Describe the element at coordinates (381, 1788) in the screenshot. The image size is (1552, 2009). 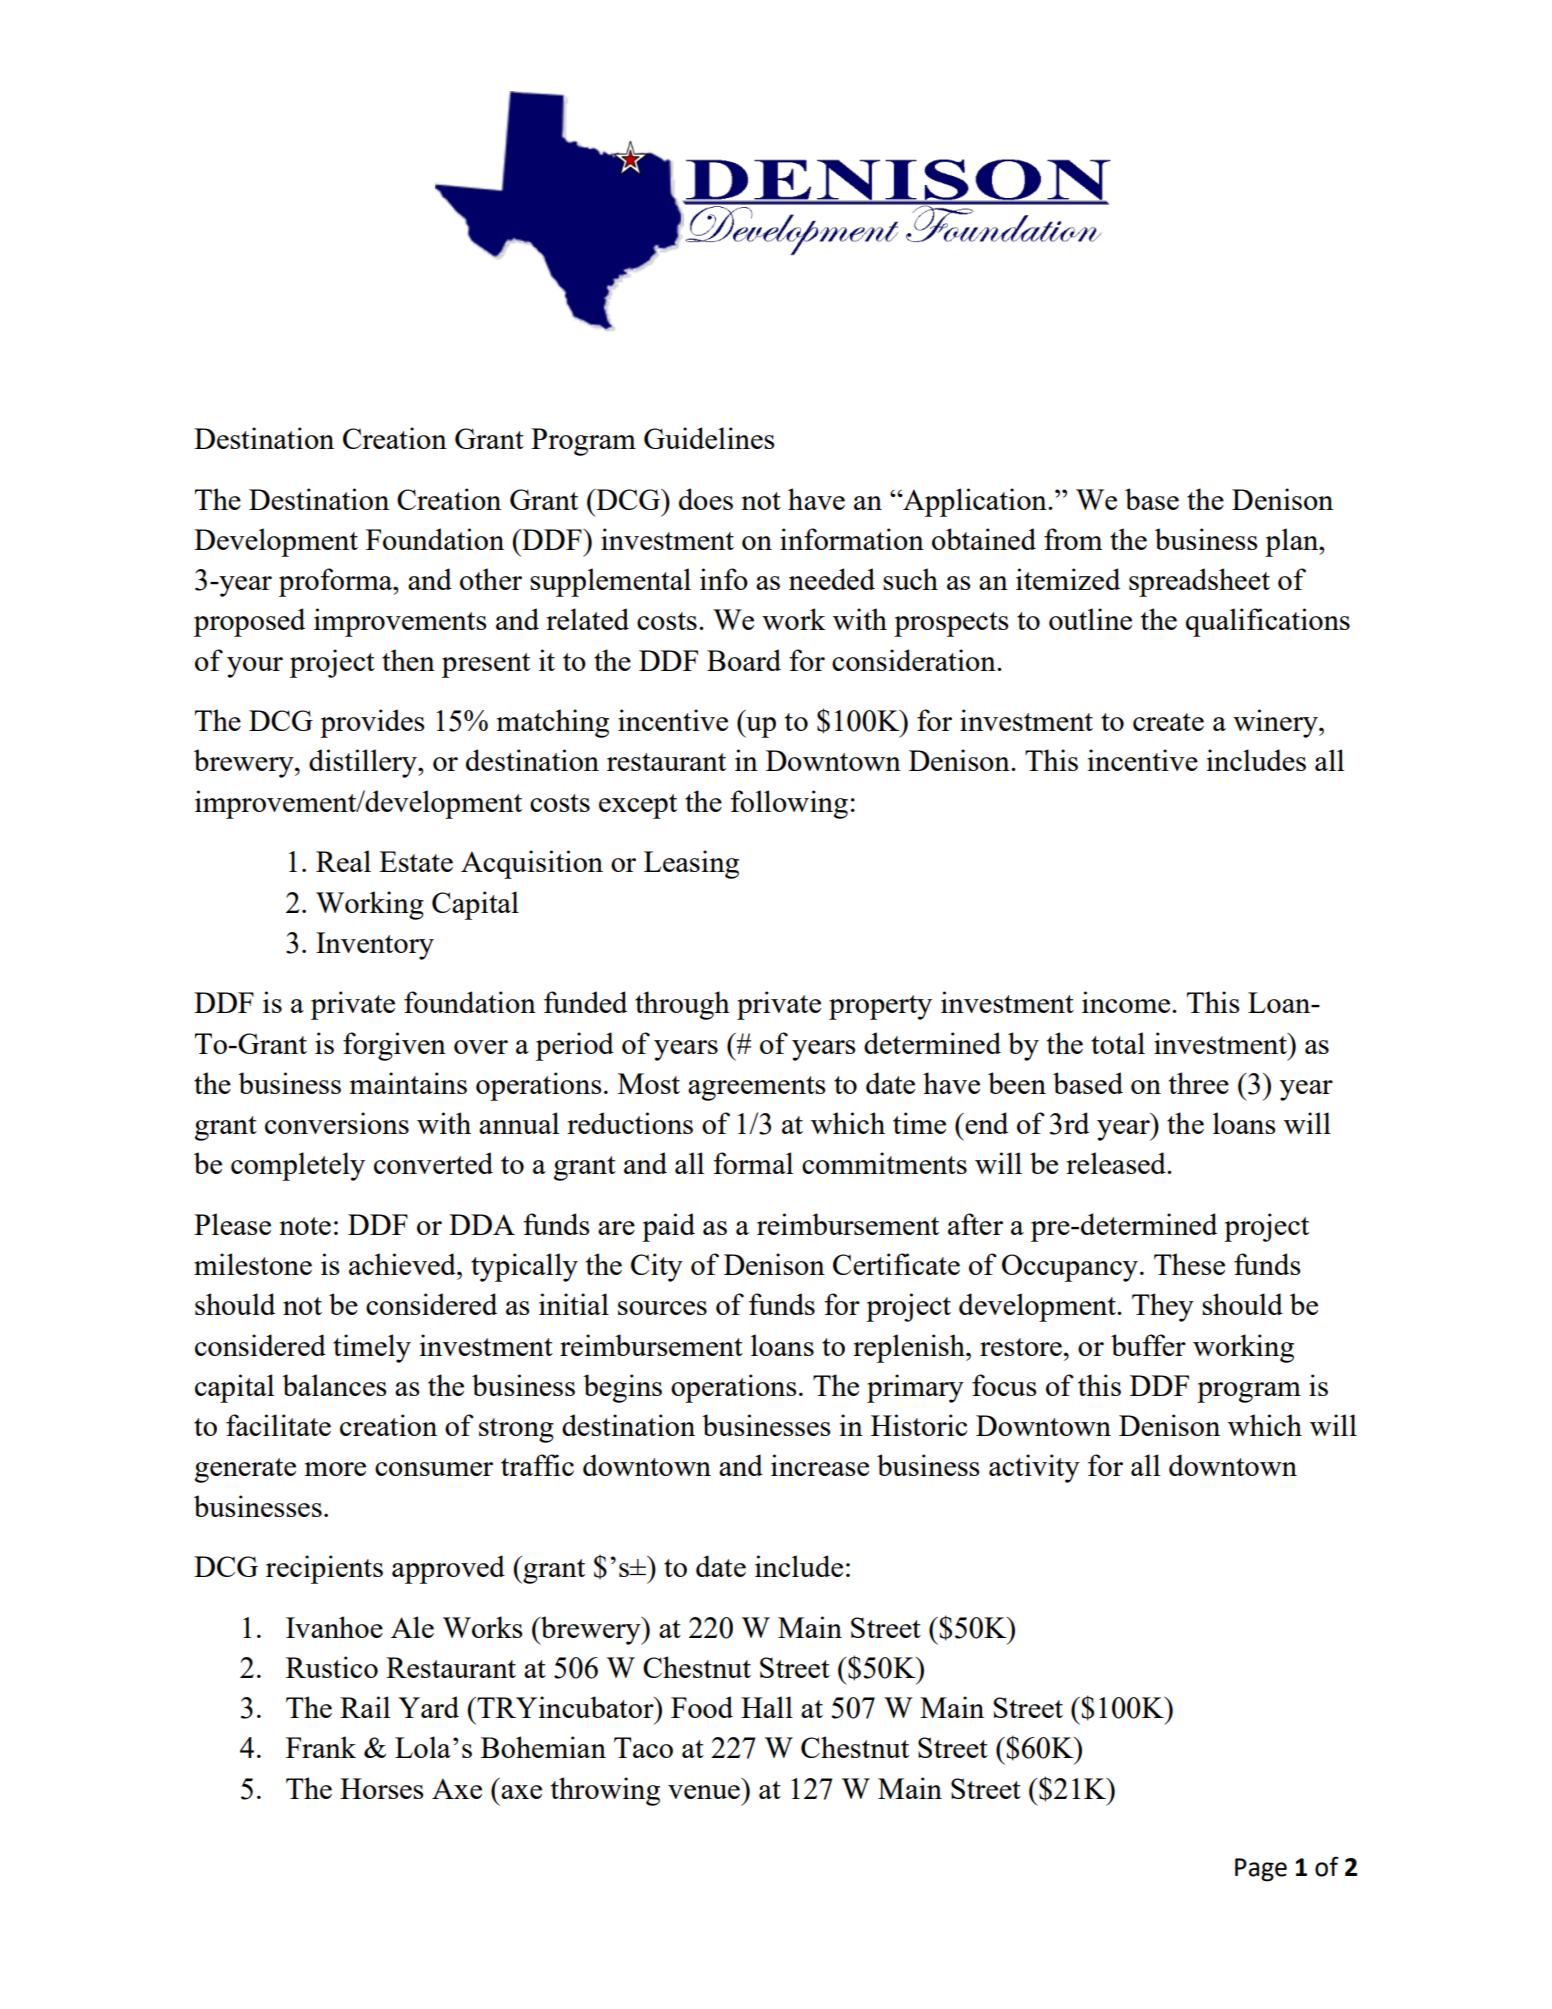
I see `Horses` at that location.
